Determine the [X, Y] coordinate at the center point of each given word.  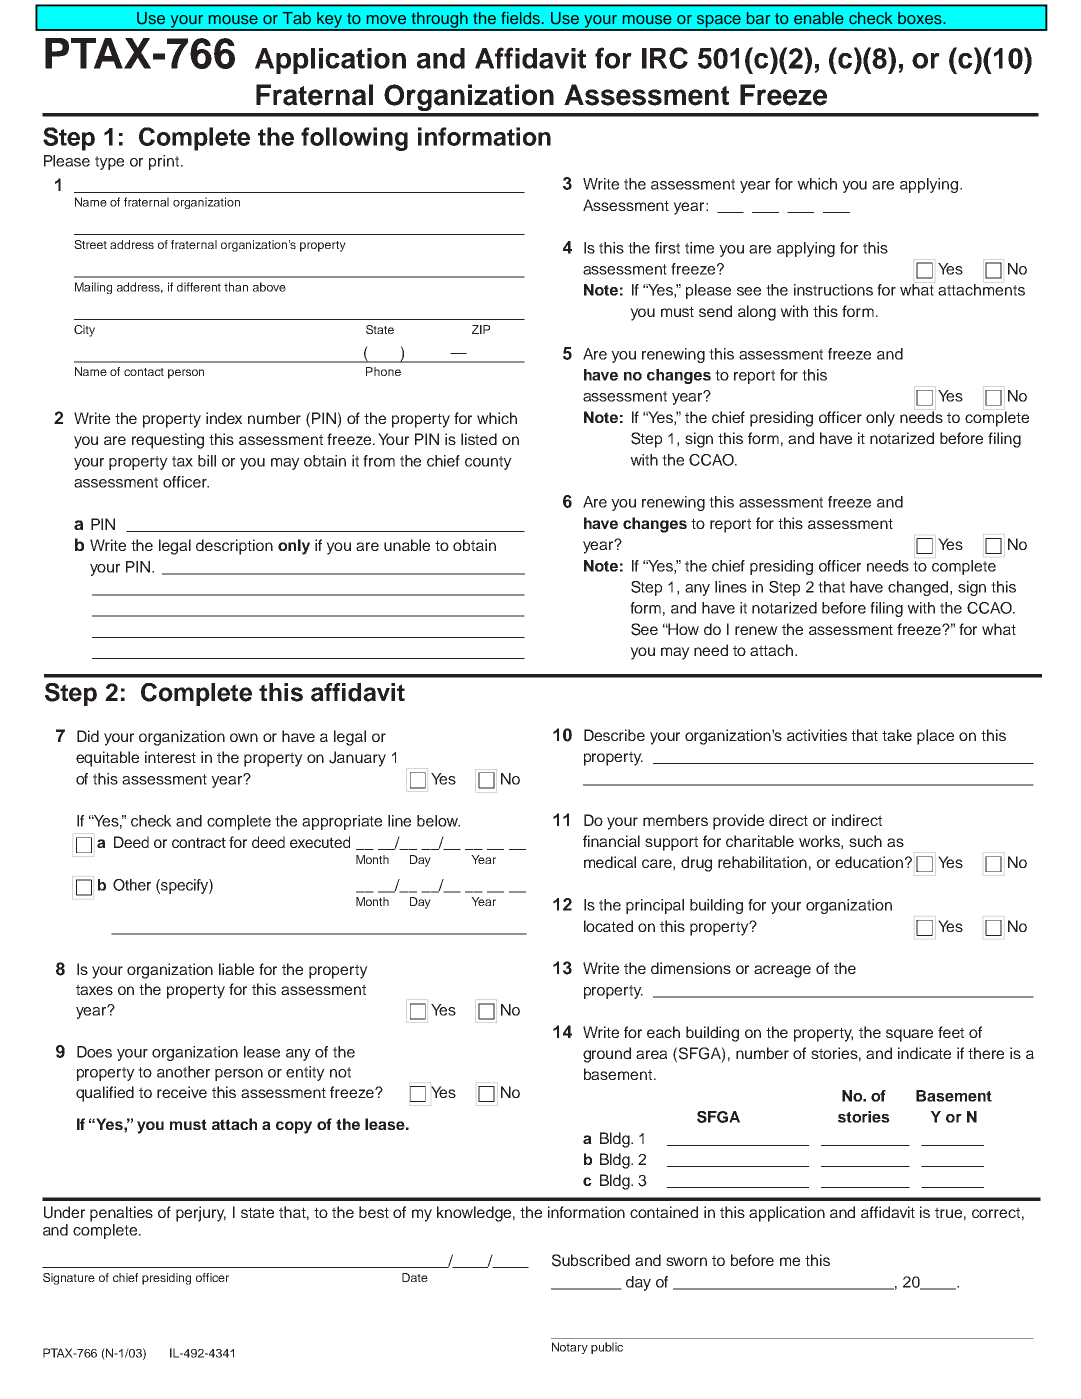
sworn [686, 1261]
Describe [614, 735]
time [699, 248]
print [165, 162]
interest [170, 757]
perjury [201, 1214]
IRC [665, 58]
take [897, 735]
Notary [570, 1348]
